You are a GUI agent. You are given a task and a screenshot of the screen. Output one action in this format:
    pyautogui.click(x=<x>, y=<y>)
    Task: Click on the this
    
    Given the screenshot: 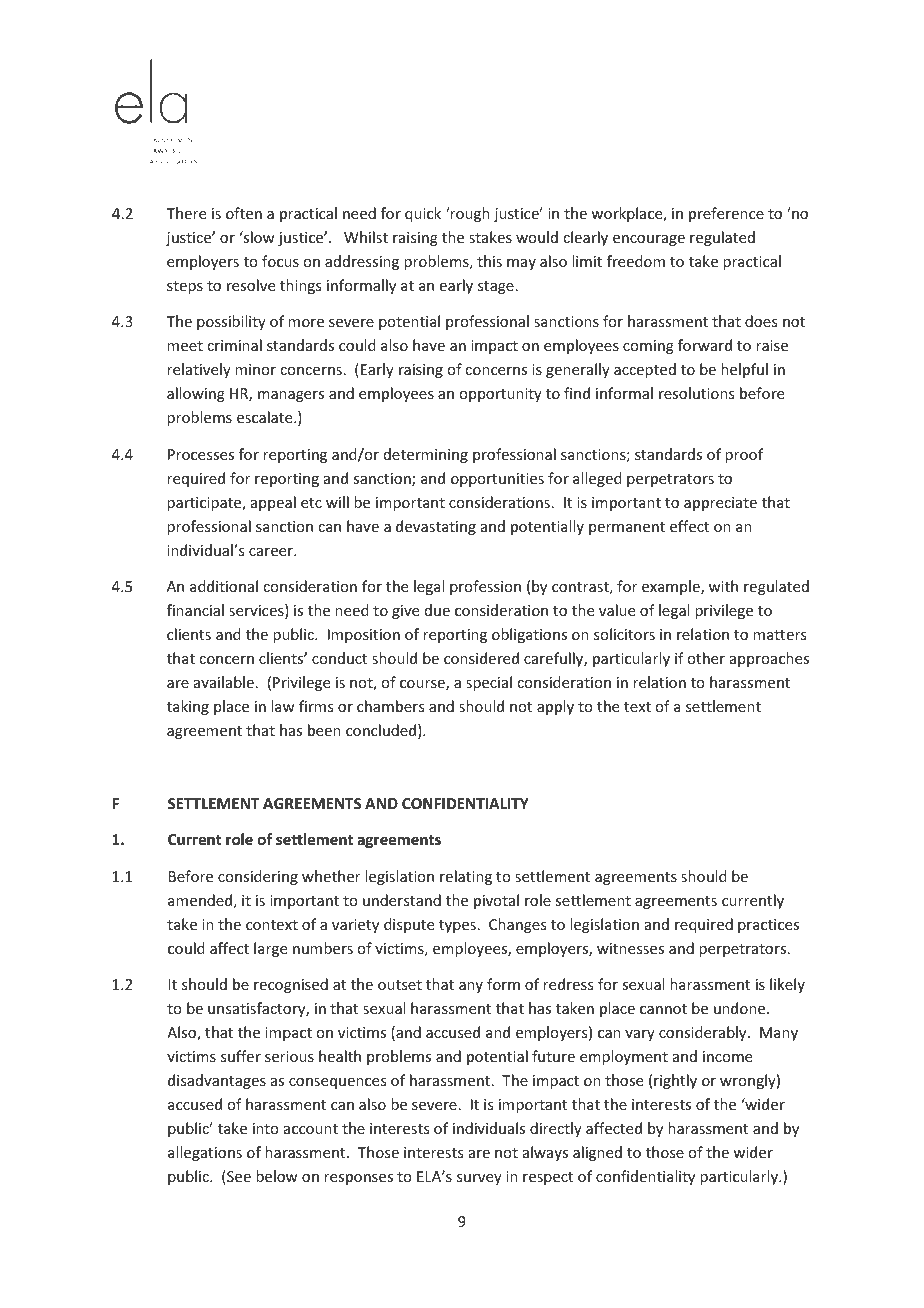 What is the action you would take?
    pyautogui.click(x=489, y=261)
